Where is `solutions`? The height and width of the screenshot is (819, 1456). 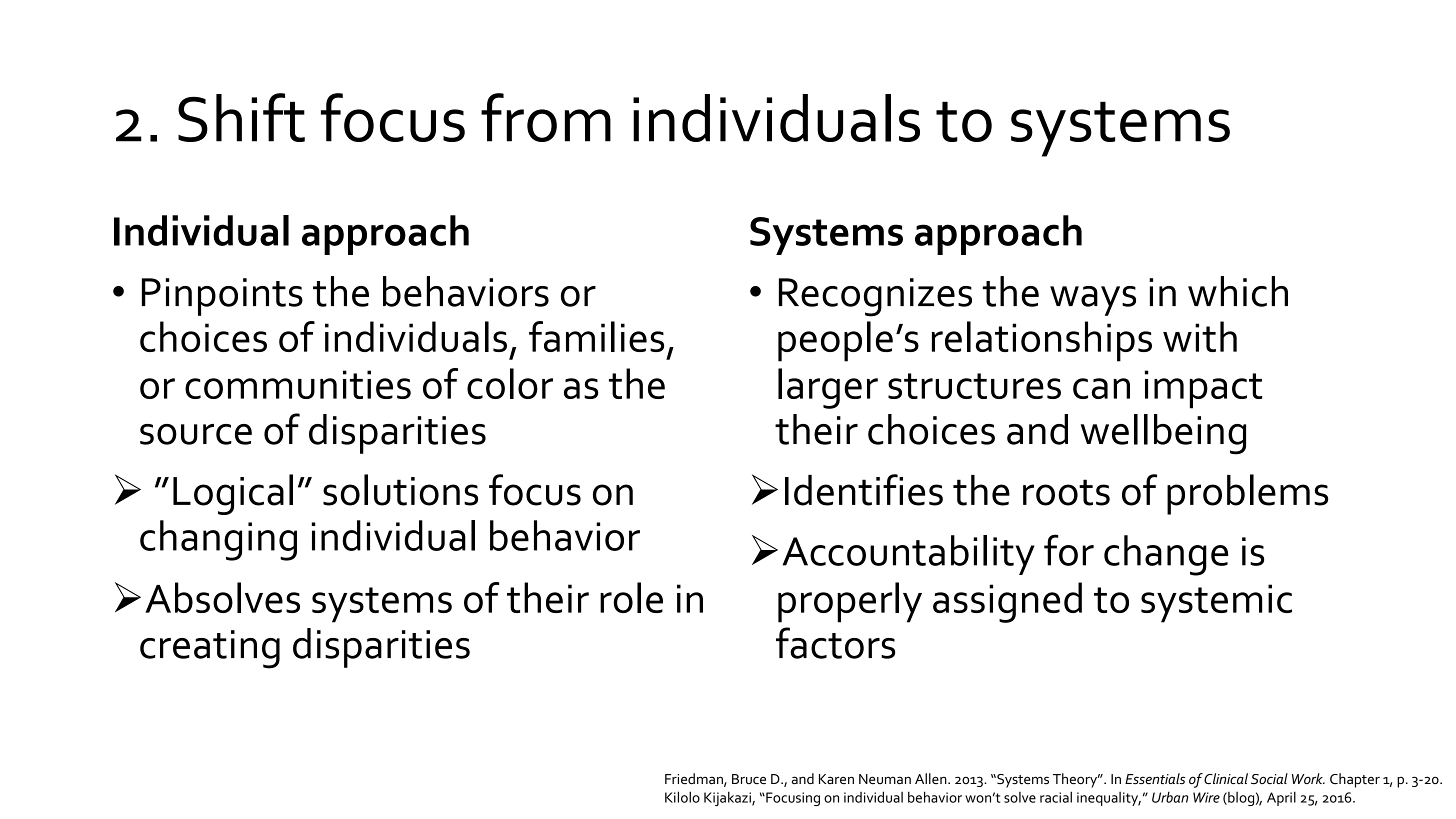 solutions is located at coordinates (400, 490).
